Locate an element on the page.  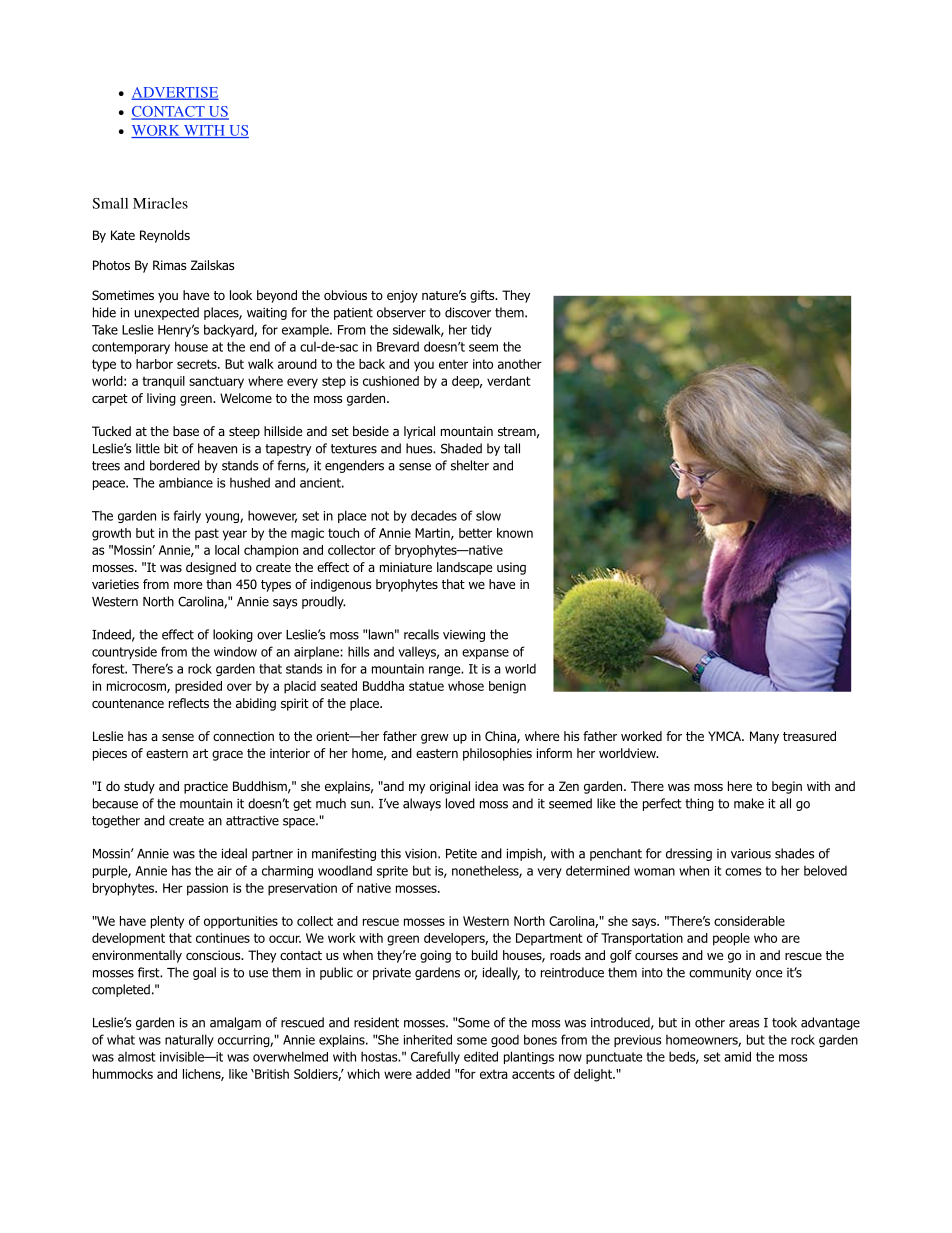
edited is located at coordinates (481, 1056).
